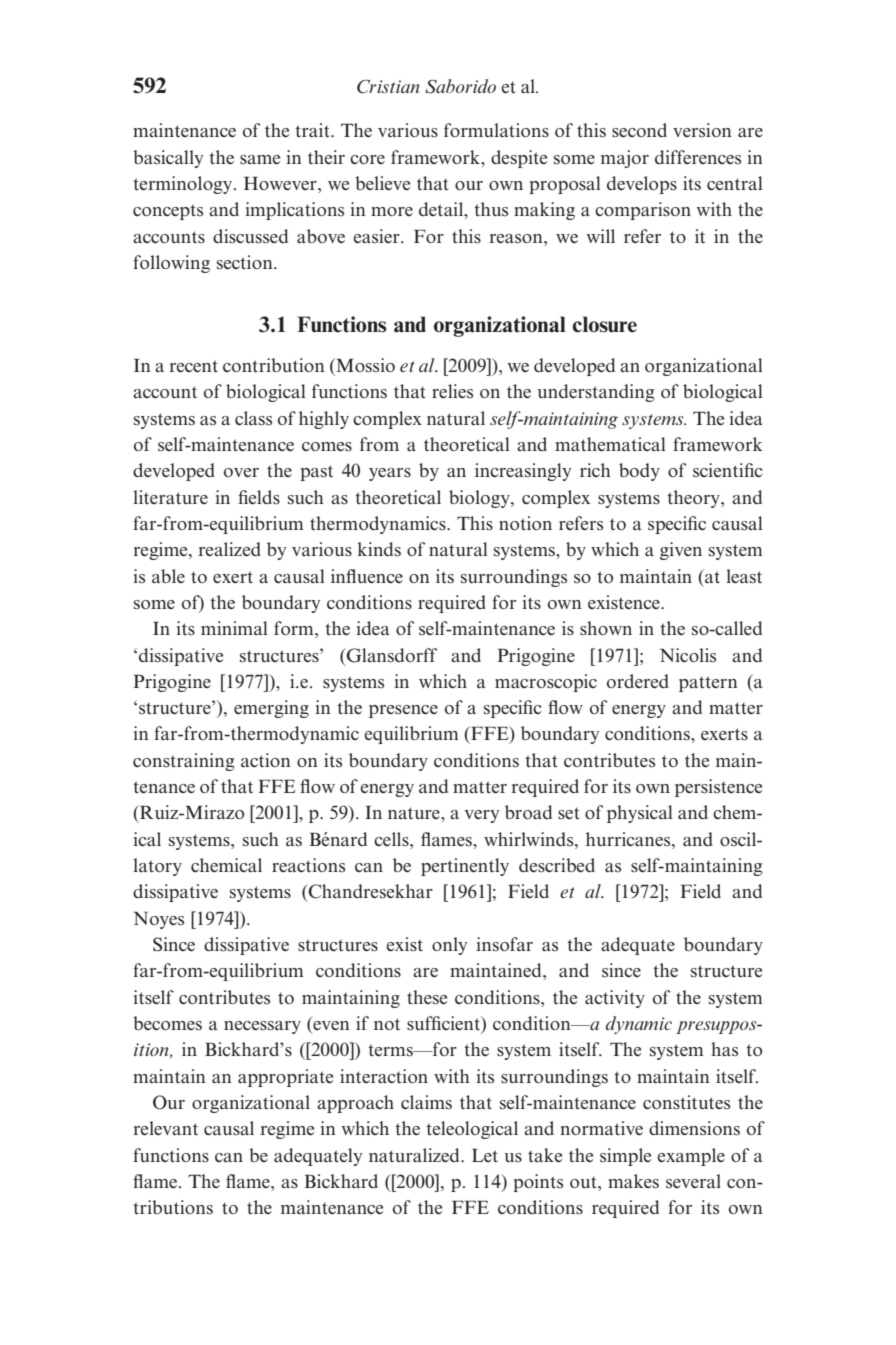  What do you see at coordinates (388, 87) in the document?
I see `Cristian` at bounding box center [388, 87].
